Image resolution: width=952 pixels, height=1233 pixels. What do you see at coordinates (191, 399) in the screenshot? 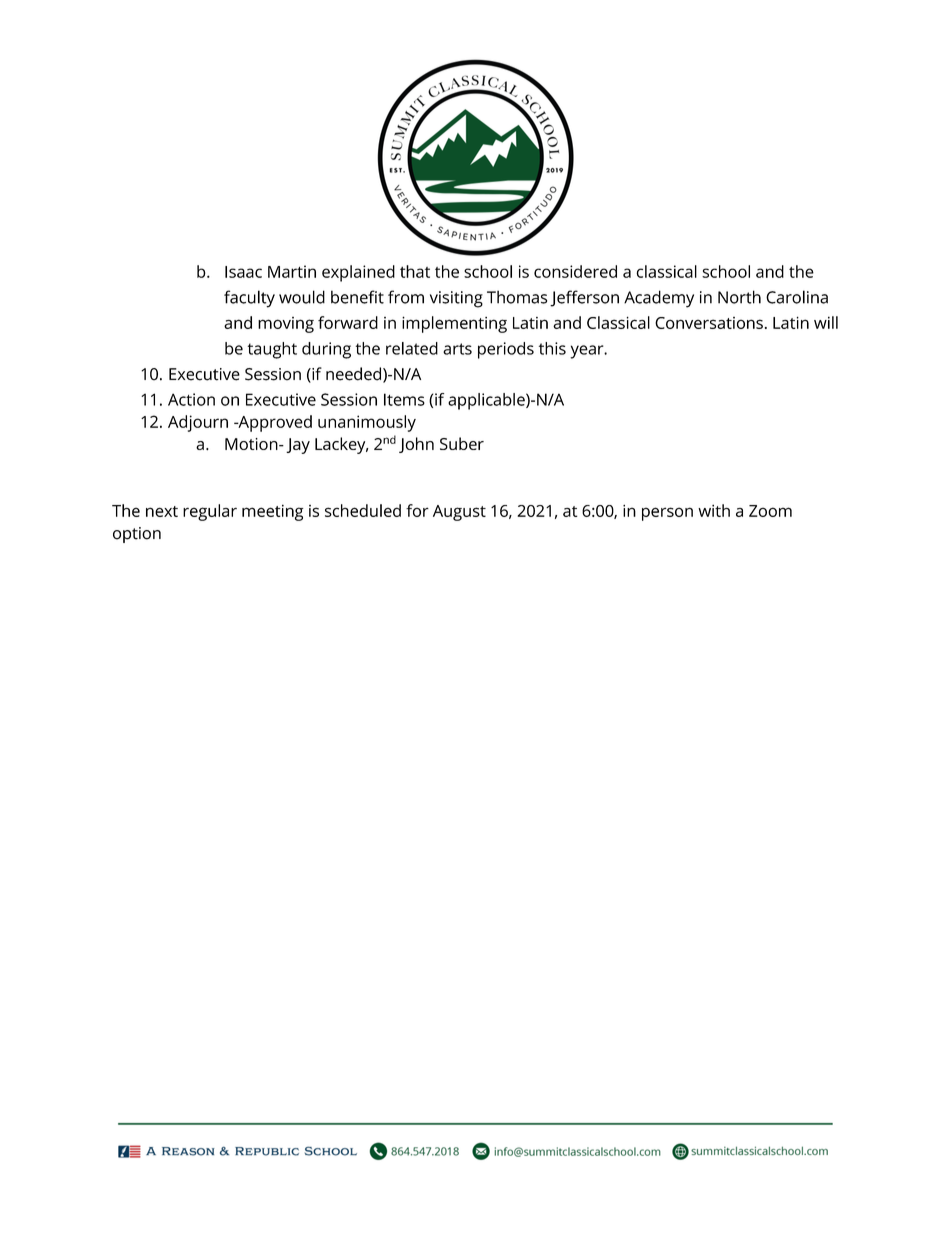
I see `Action` at bounding box center [191, 399].
